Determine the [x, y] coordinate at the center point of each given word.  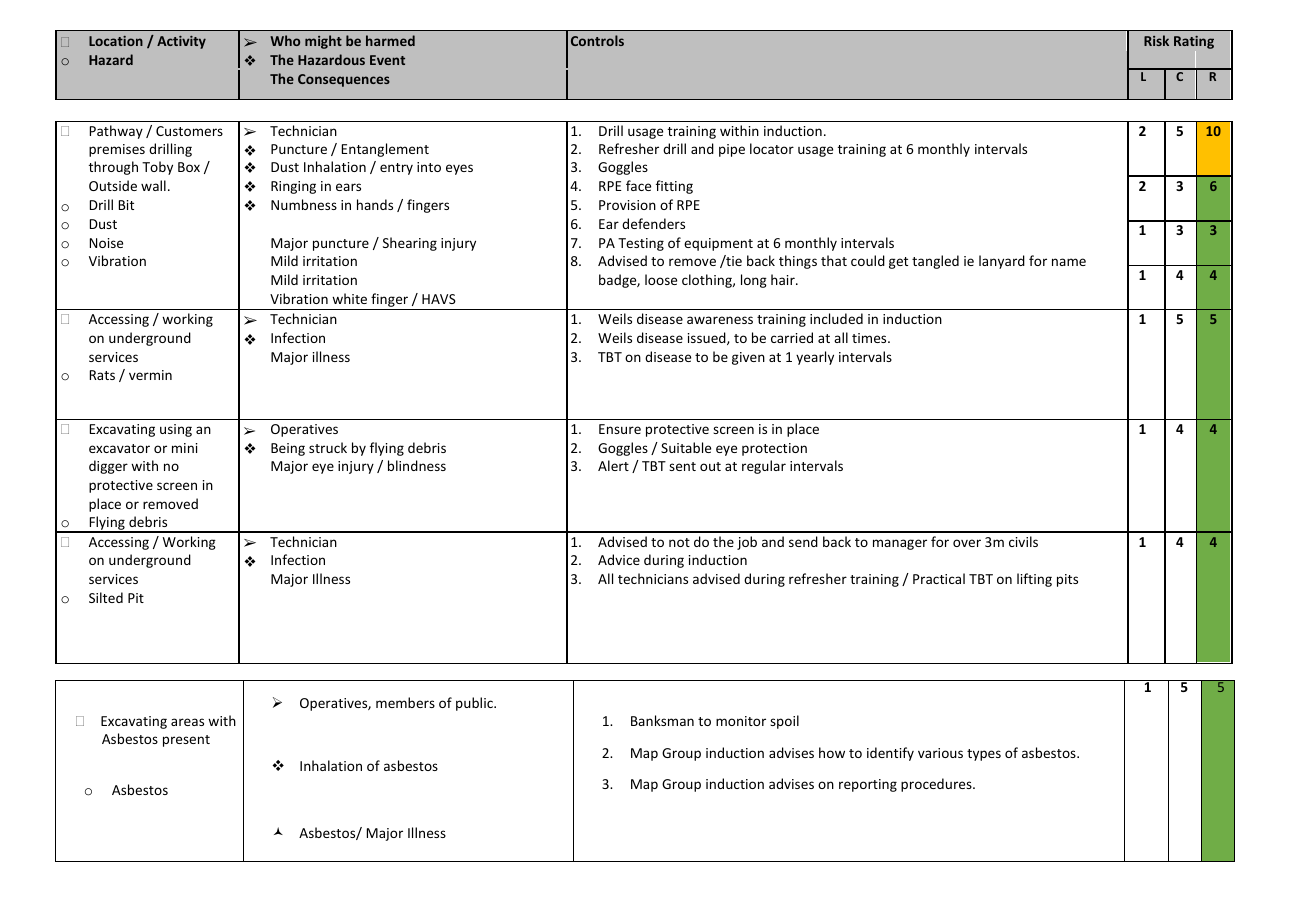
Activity [181, 42]
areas [187, 722]
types [984, 755]
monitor [741, 721]
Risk [1156, 40]
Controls [597, 40]
